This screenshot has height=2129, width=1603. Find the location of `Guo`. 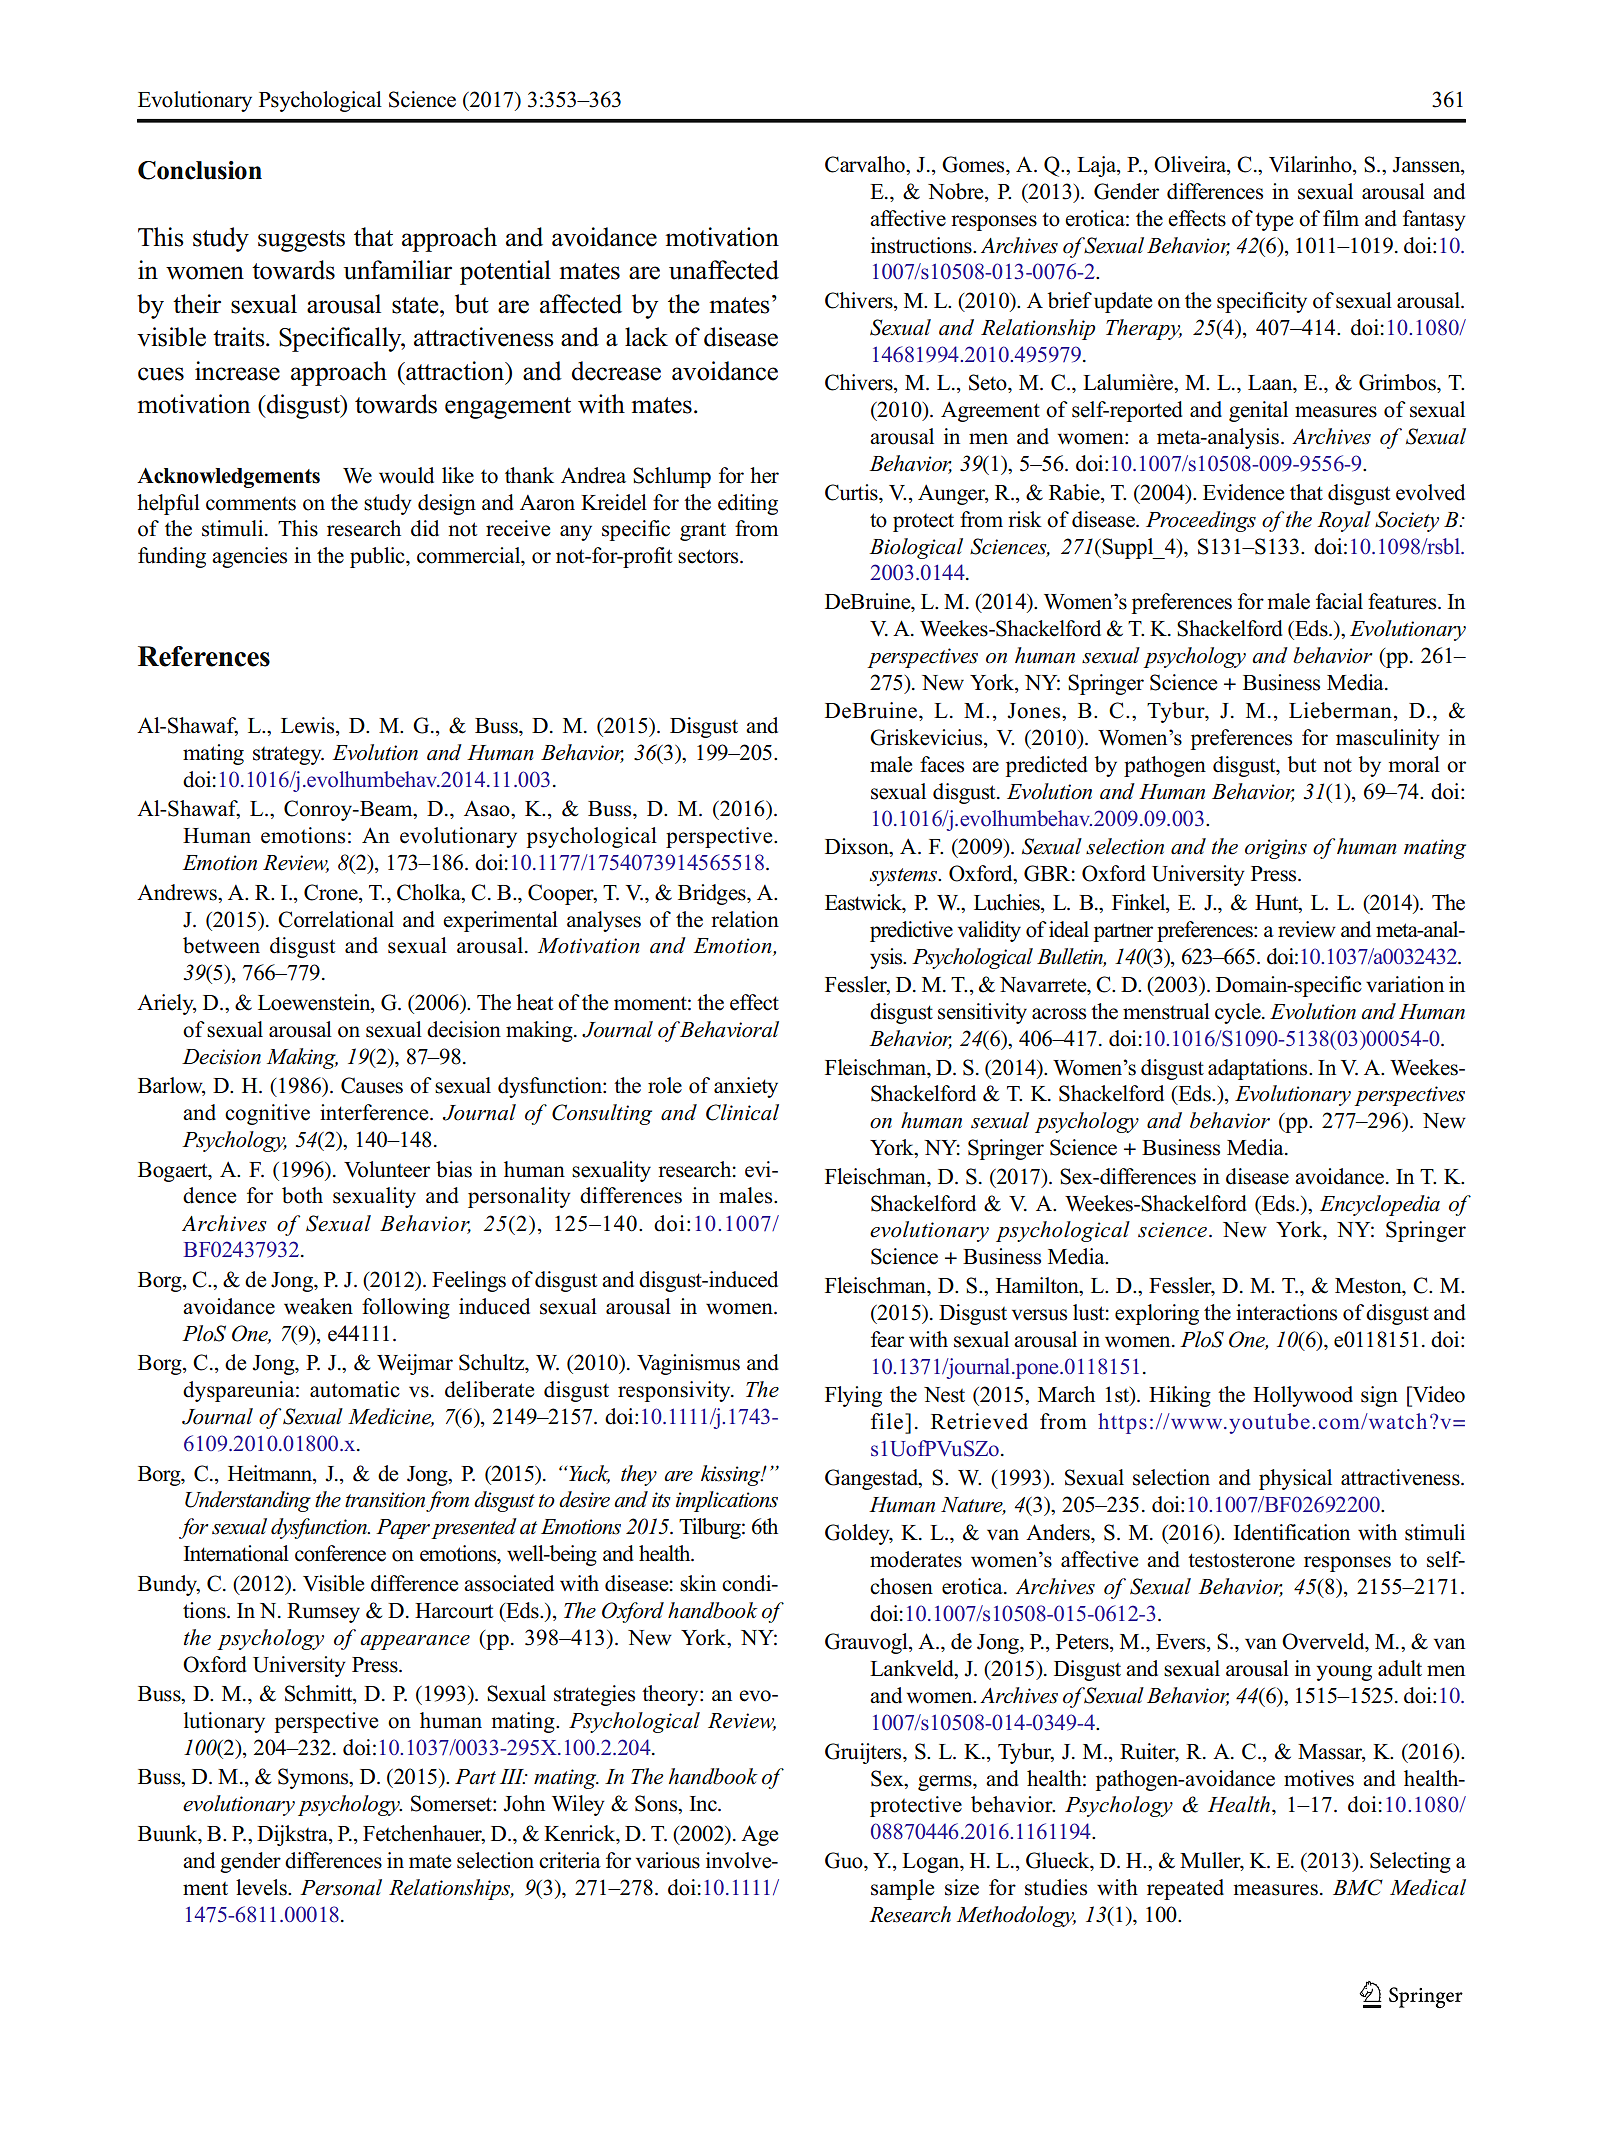

Guo is located at coordinates (845, 1860).
